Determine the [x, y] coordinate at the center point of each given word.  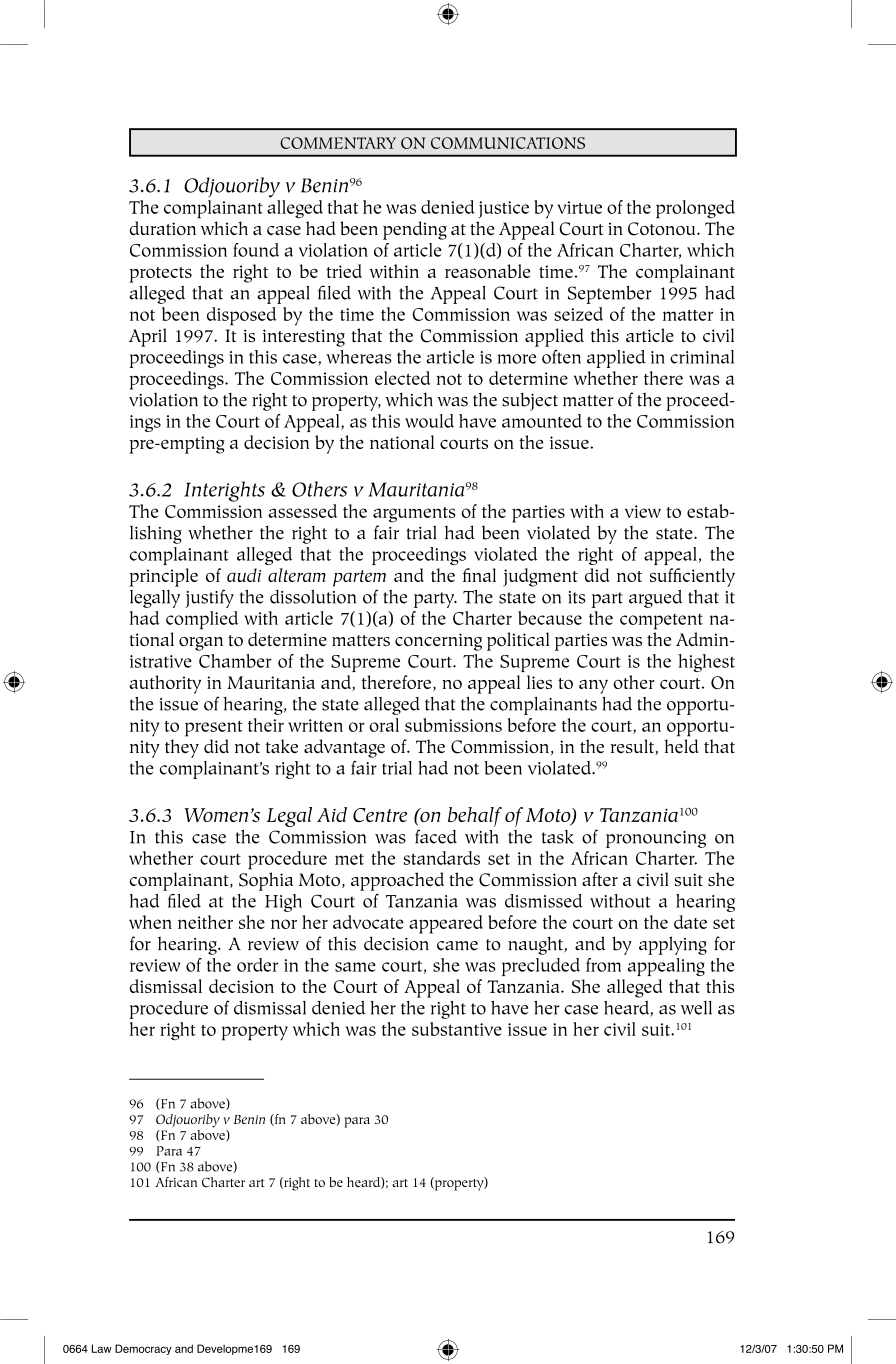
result [633, 747]
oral [384, 725]
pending [415, 230]
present [214, 729]
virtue [579, 207]
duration [162, 228]
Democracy [143, 1349]
